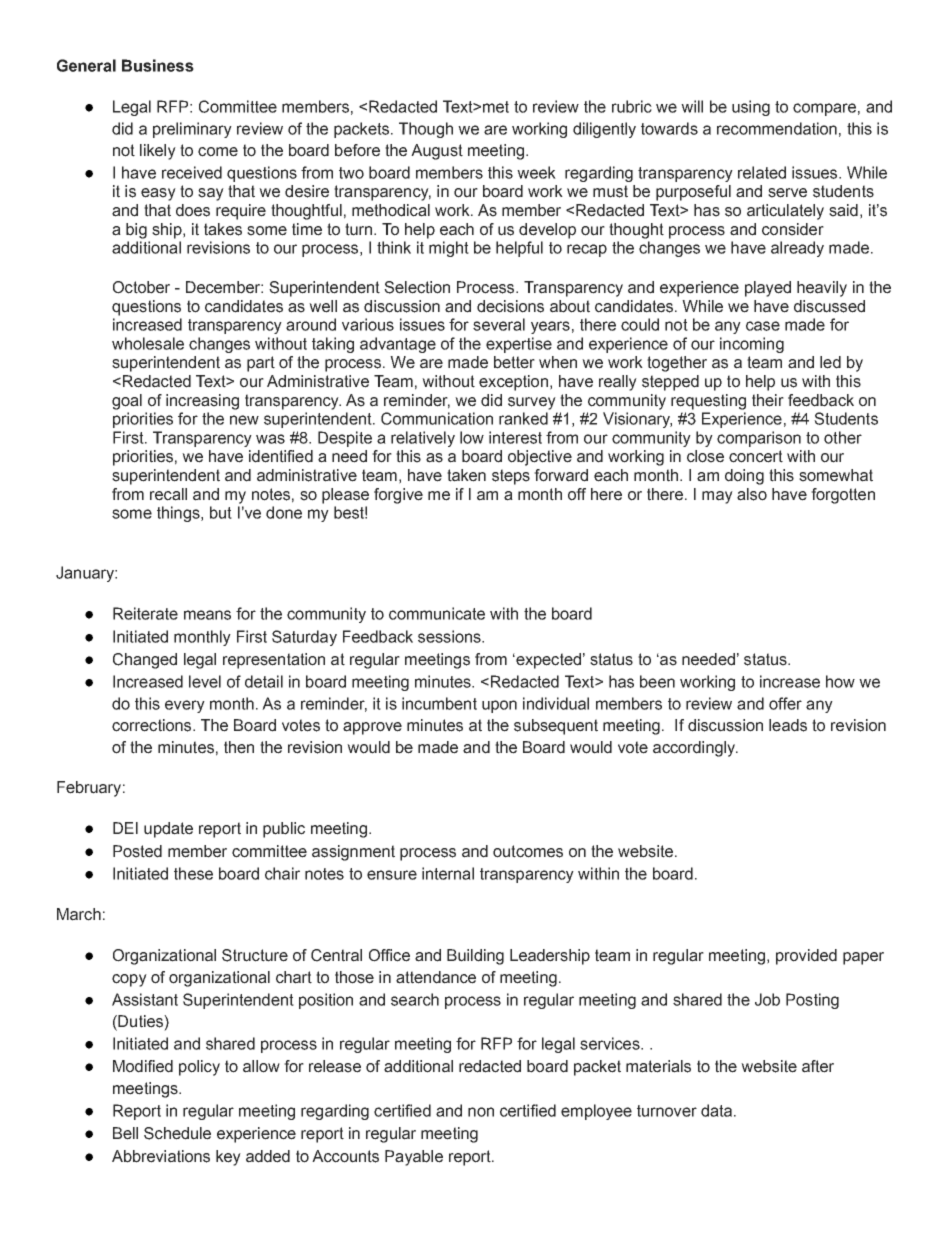 The height and width of the document is (1233, 952). Describe the element at coordinates (788, 725) in the document. I see `leads` at that location.
